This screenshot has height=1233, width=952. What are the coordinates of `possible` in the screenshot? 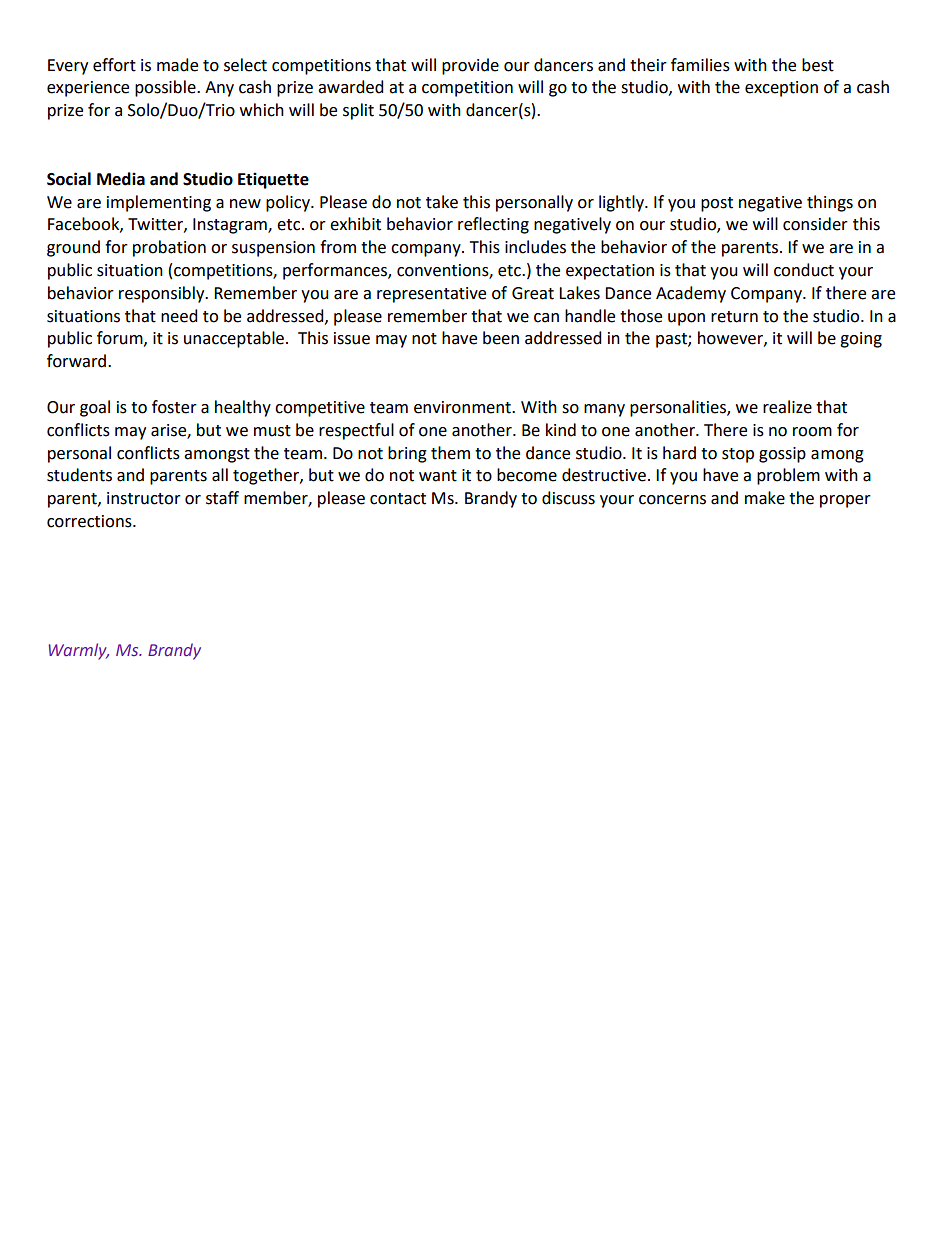 It's located at (166, 88).
